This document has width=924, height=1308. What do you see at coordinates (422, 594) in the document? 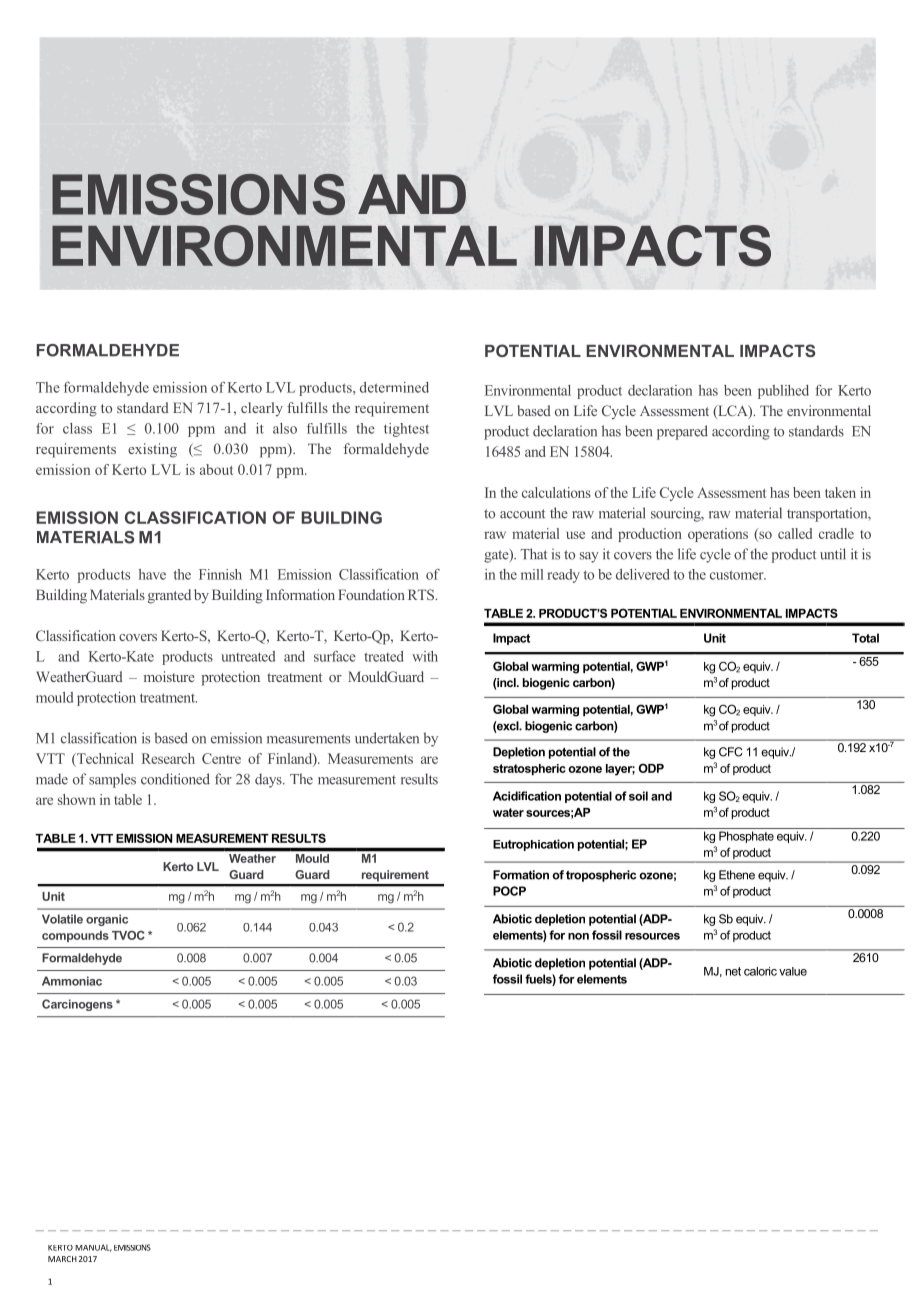
I see `RTS` at bounding box center [422, 594].
